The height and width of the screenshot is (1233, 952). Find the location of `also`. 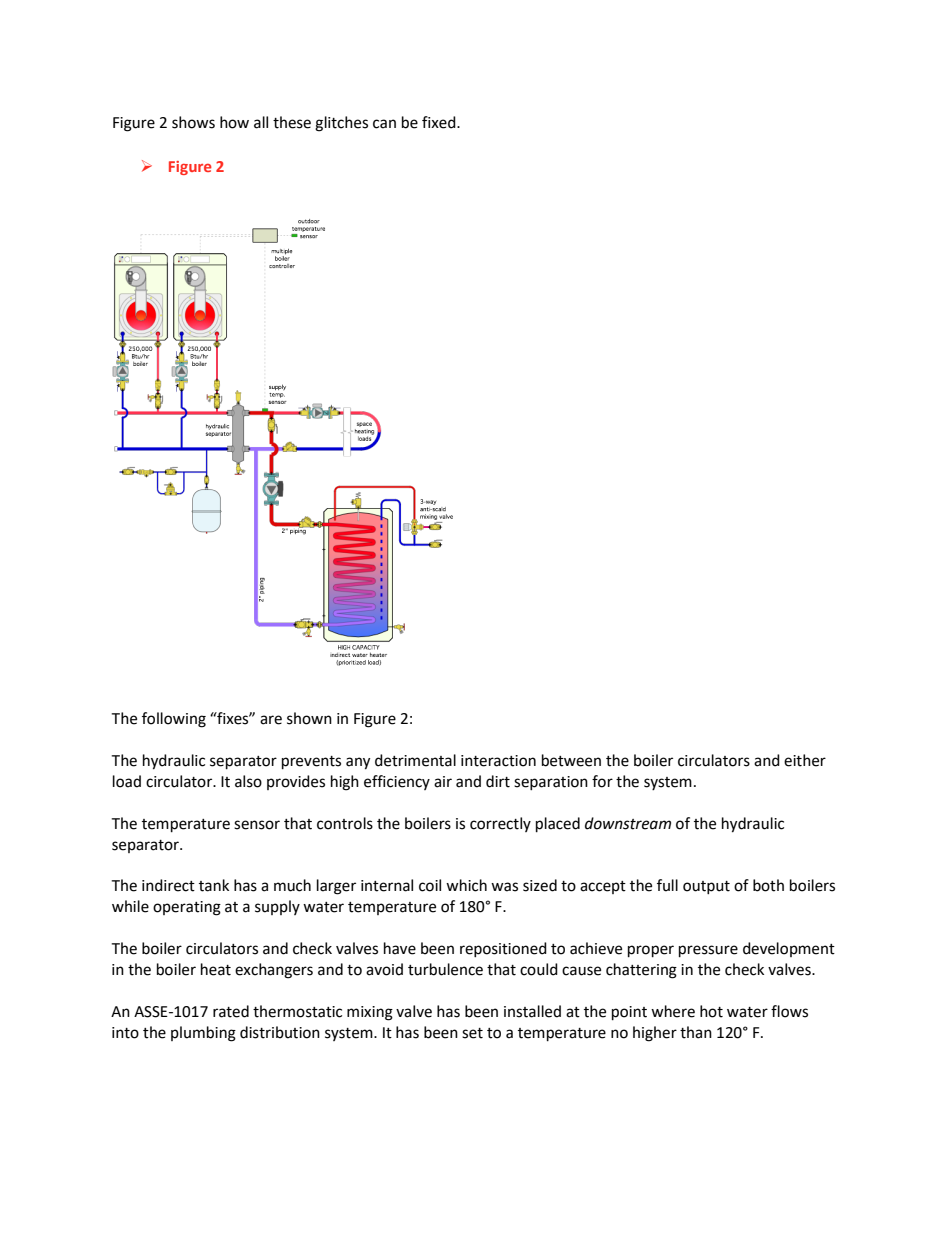

also is located at coordinates (248, 781).
